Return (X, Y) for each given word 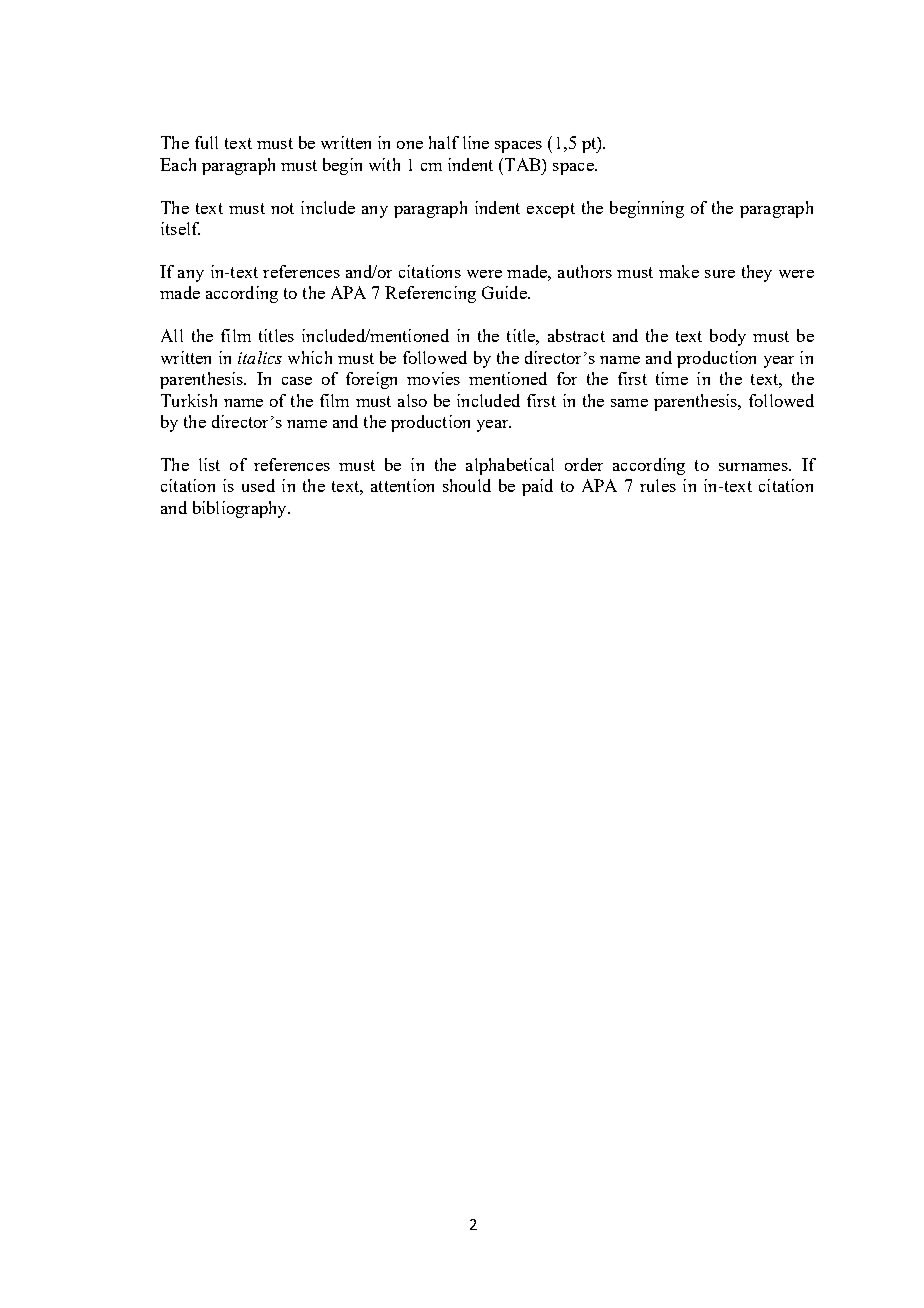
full (206, 142)
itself (180, 228)
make (679, 271)
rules (658, 485)
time (672, 378)
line (476, 142)
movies (433, 378)
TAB (524, 164)
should (467, 485)
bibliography (241, 509)
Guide (505, 292)
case (297, 381)
